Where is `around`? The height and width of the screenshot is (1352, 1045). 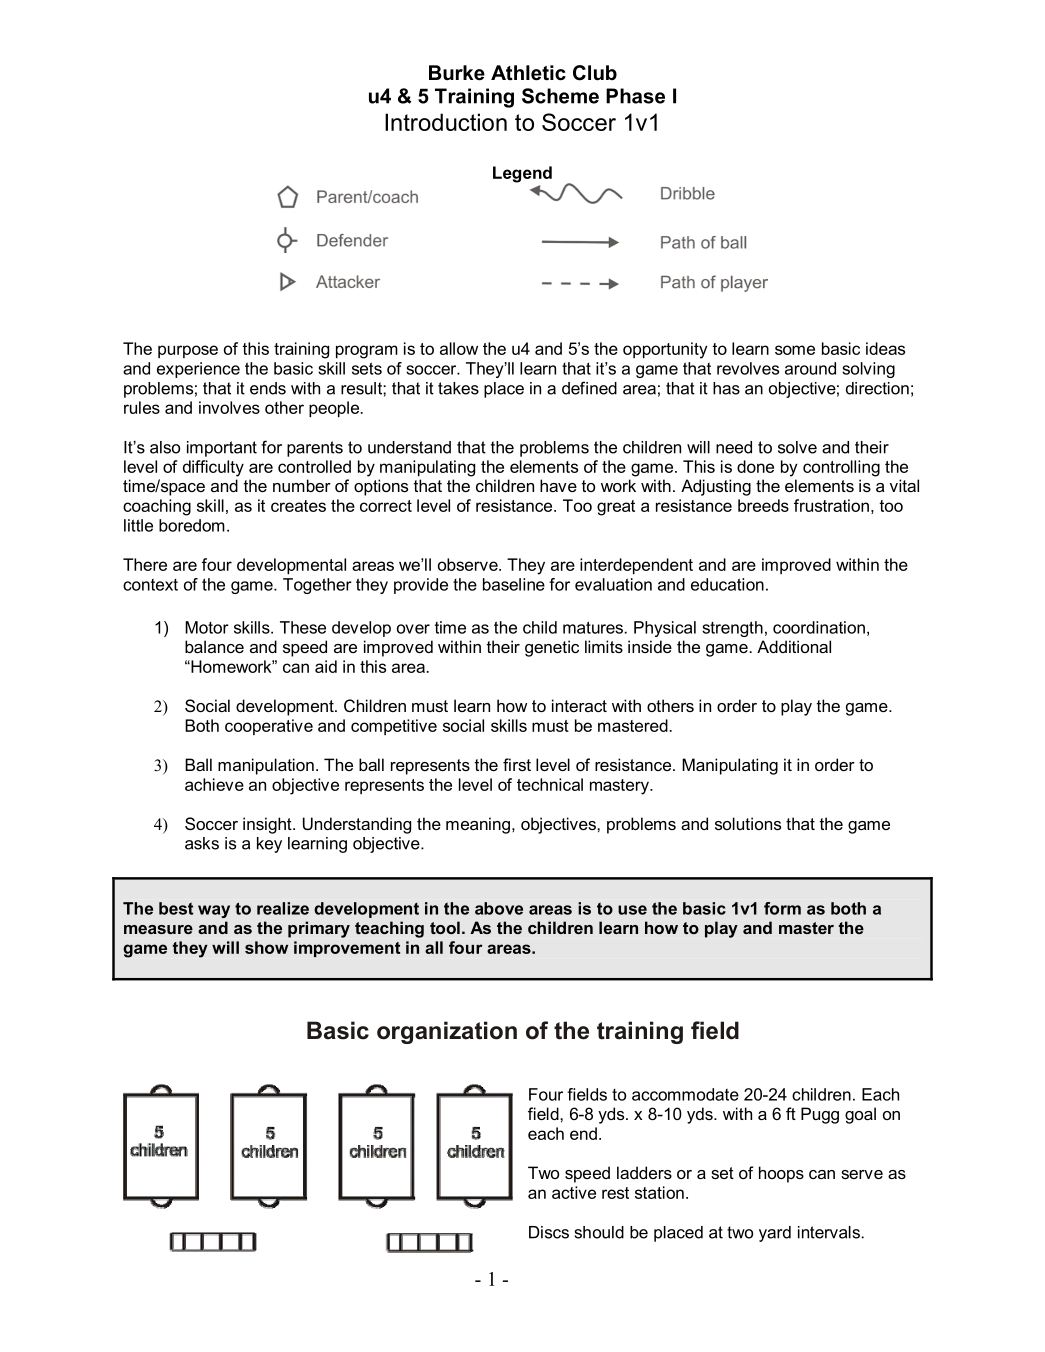
around is located at coordinates (810, 368).
